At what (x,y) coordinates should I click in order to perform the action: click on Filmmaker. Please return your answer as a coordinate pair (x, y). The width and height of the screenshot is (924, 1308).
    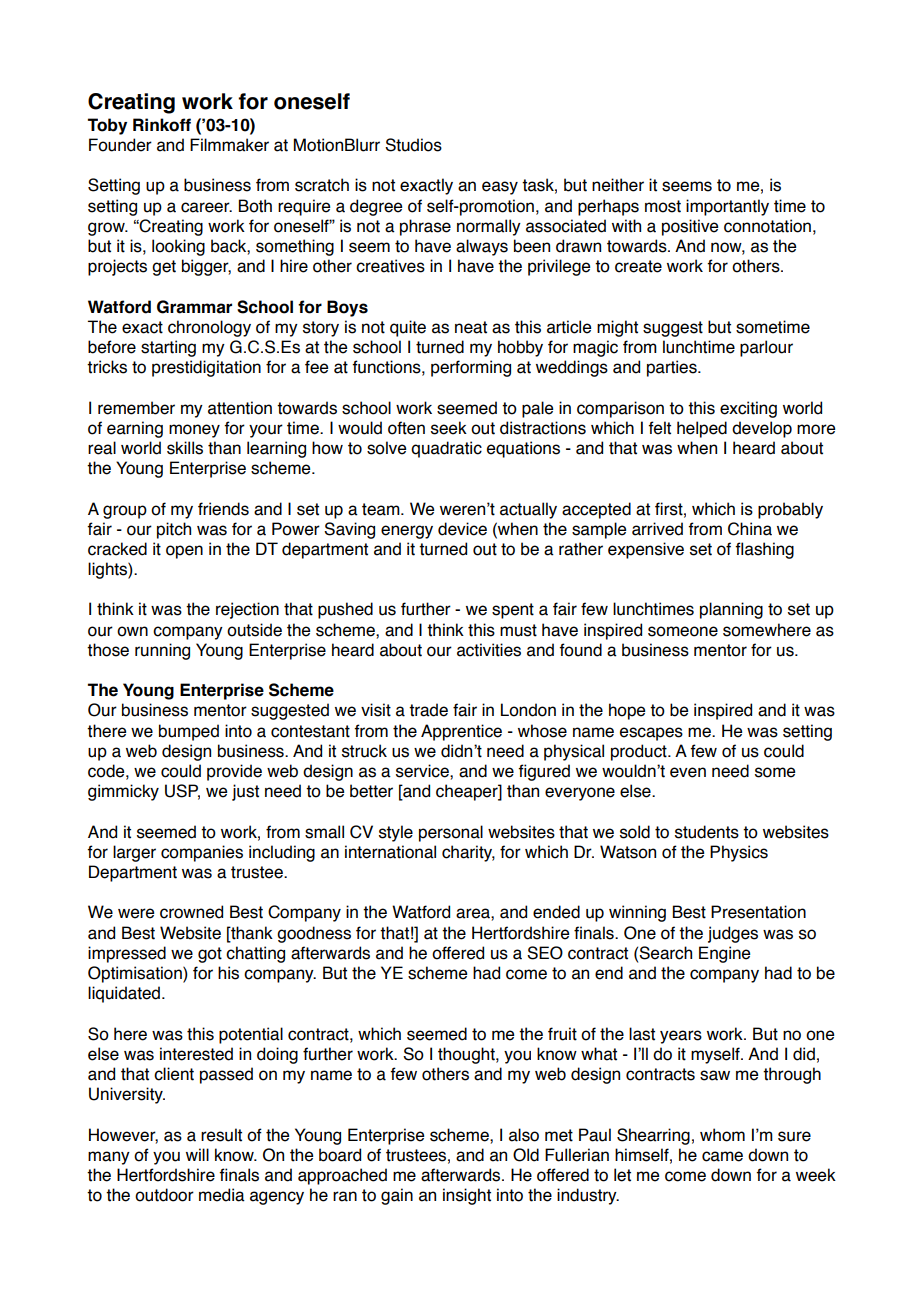
    Looking at the image, I should click on (229, 145).
